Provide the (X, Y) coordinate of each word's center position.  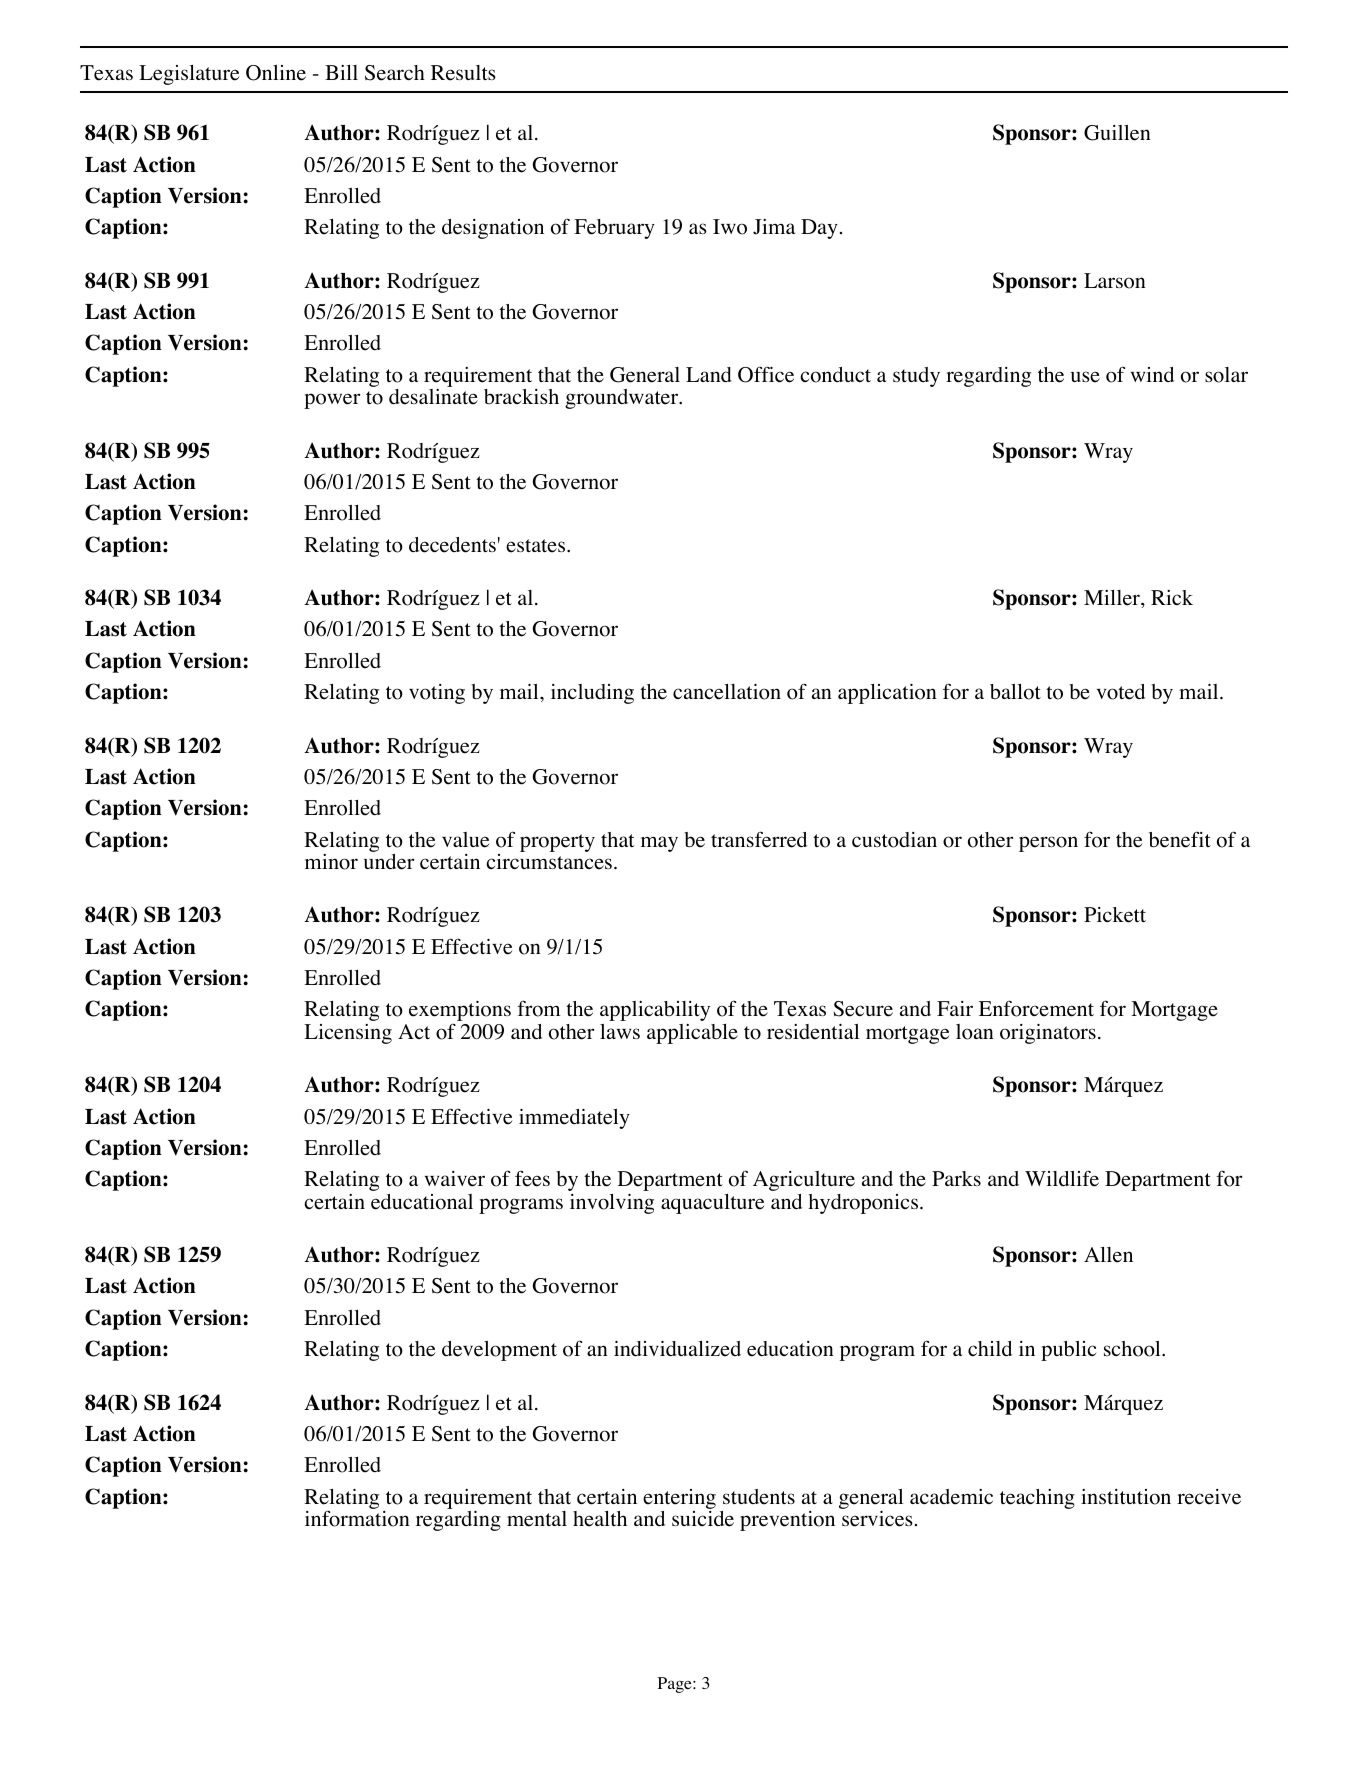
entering (679, 1499)
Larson (1115, 281)
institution (1126, 1497)
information (357, 1518)
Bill (341, 72)
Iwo (730, 227)
